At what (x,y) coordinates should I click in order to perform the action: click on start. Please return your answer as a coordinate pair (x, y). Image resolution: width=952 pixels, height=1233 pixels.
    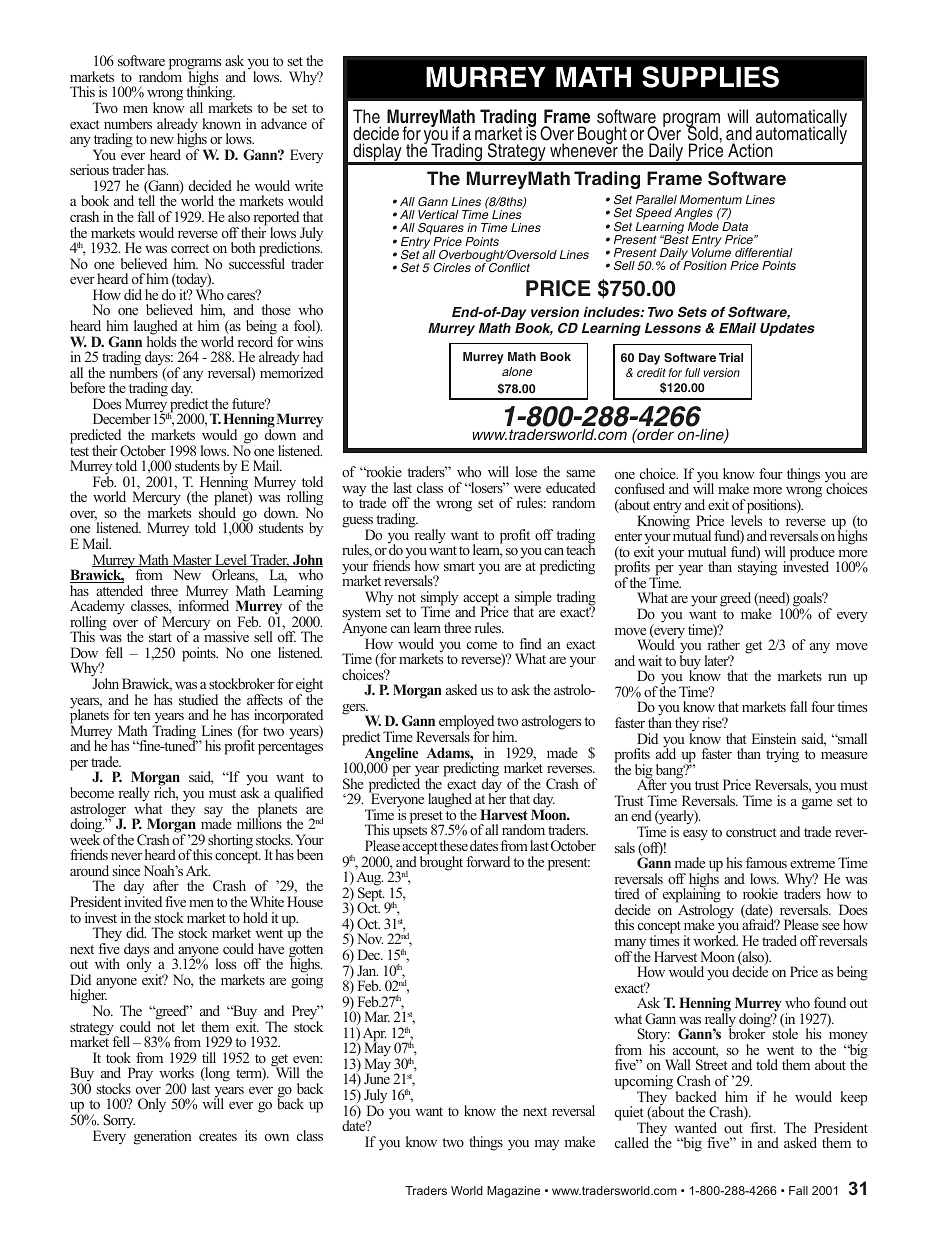
    Looking at the image, I should click on (160, 637).
